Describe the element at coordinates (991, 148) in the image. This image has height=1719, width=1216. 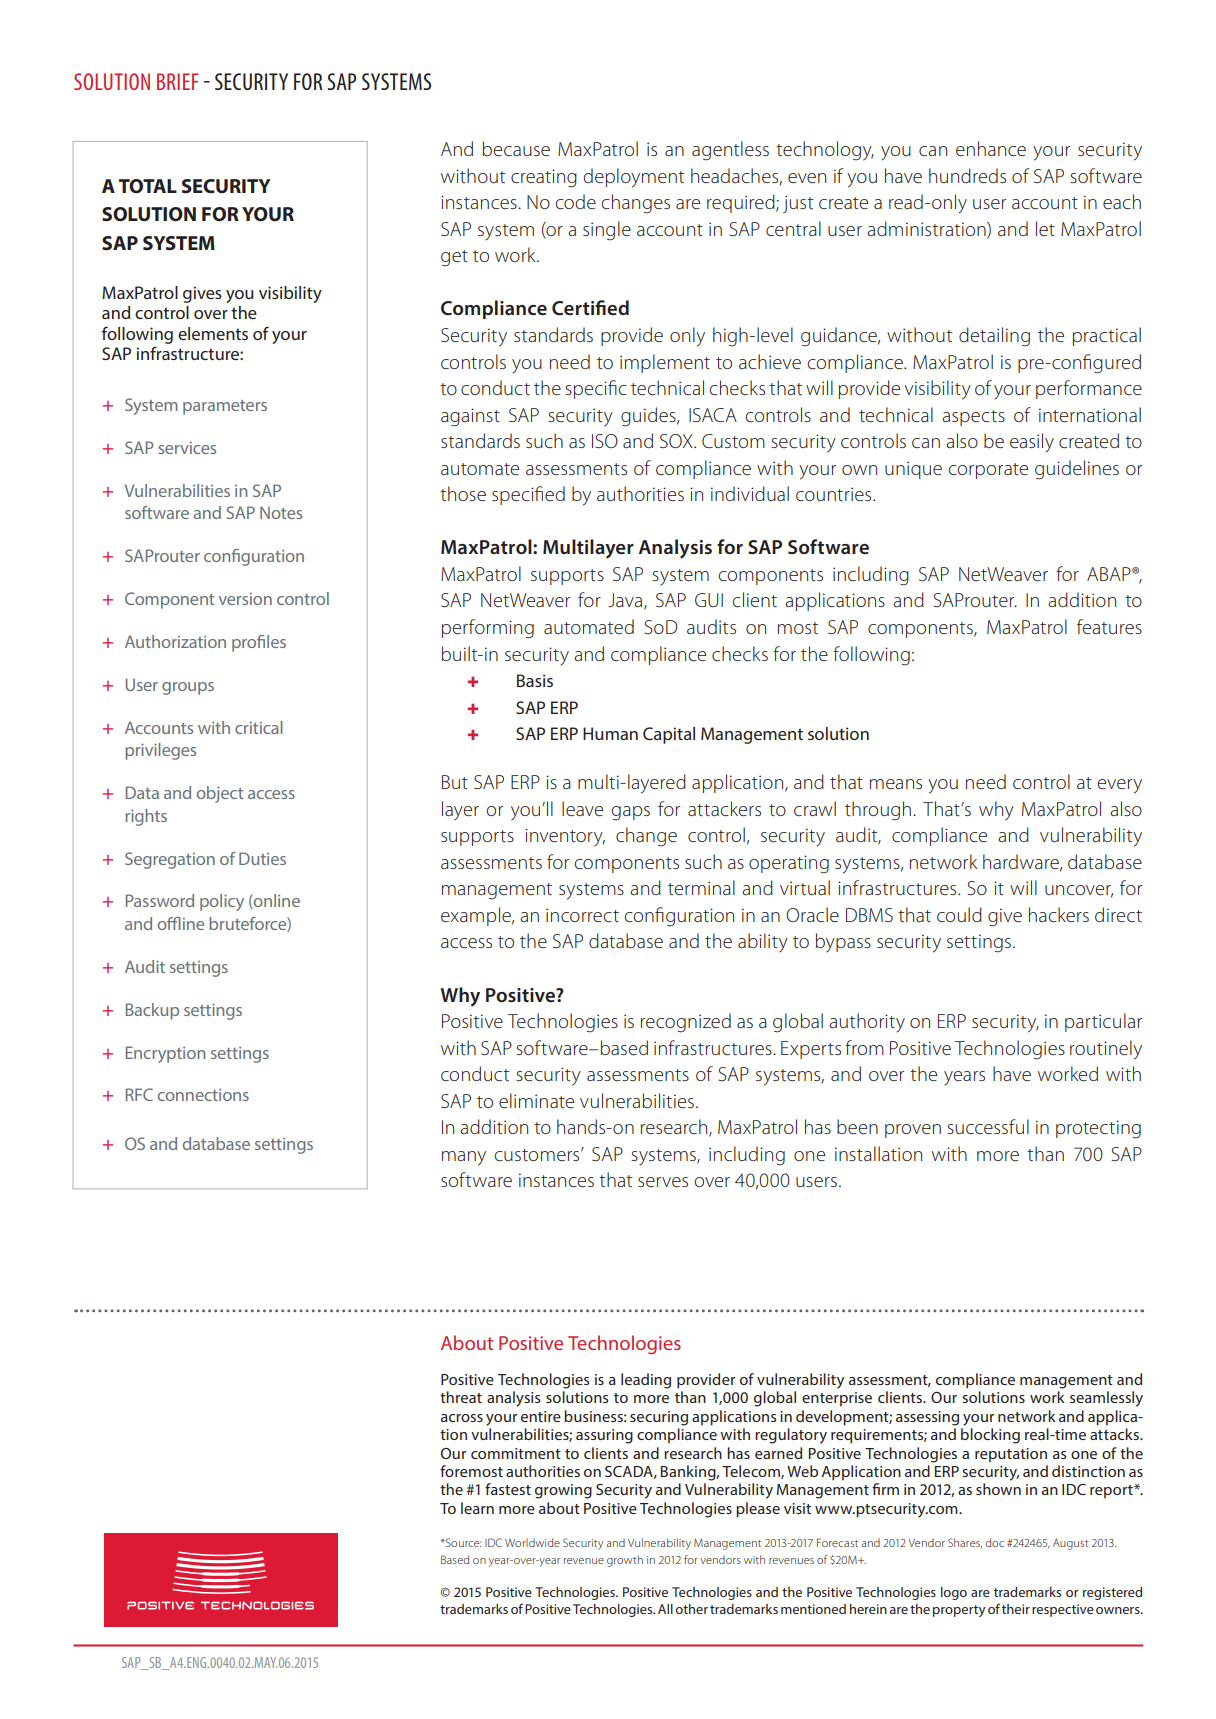
I see `enhance` at that location.
